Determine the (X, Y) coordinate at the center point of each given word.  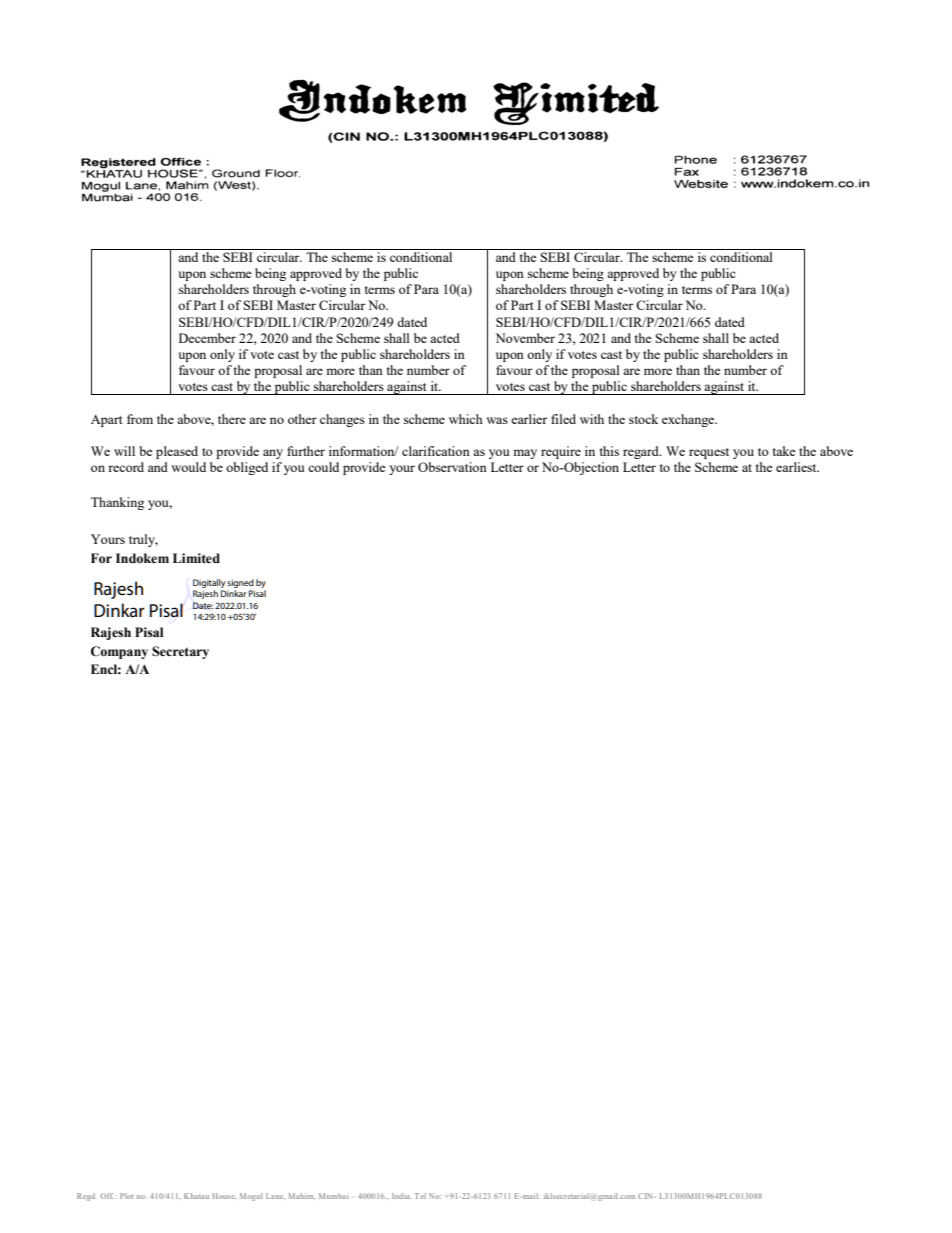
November (525, 338)
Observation (452, 467)
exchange (689, 420)
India (402, 1196)
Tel (420, 1196)
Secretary (180, 652)
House (224, 1196)
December (207, 338)
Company (119, 652)
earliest (797, 467)
